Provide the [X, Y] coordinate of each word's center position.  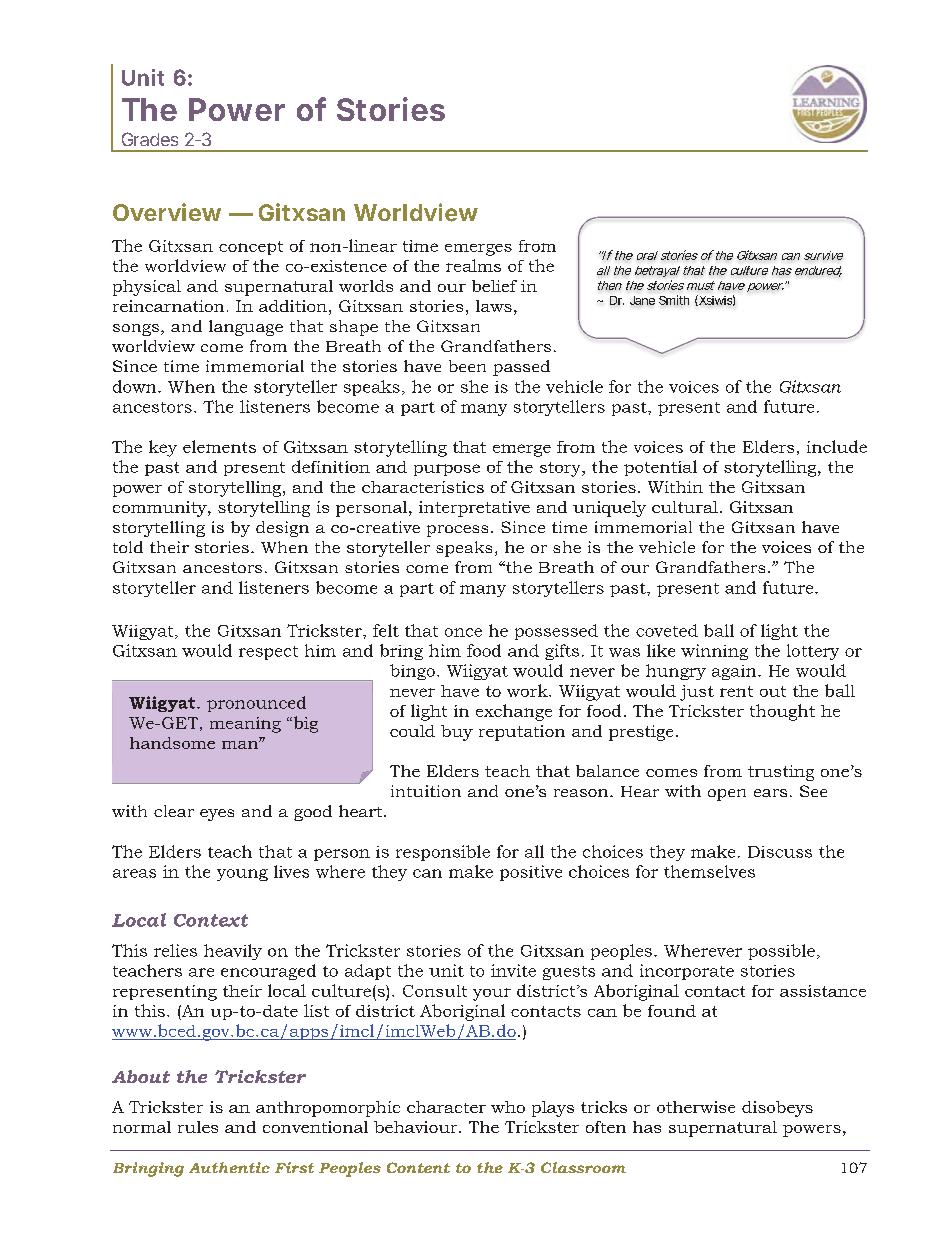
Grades [150, 139]
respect [268, 653]
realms [473, 265]
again [735, 672]
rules [198, 1127]
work [528, 690]
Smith [674, 300]
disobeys [777, 1109]
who [508, 1107]
